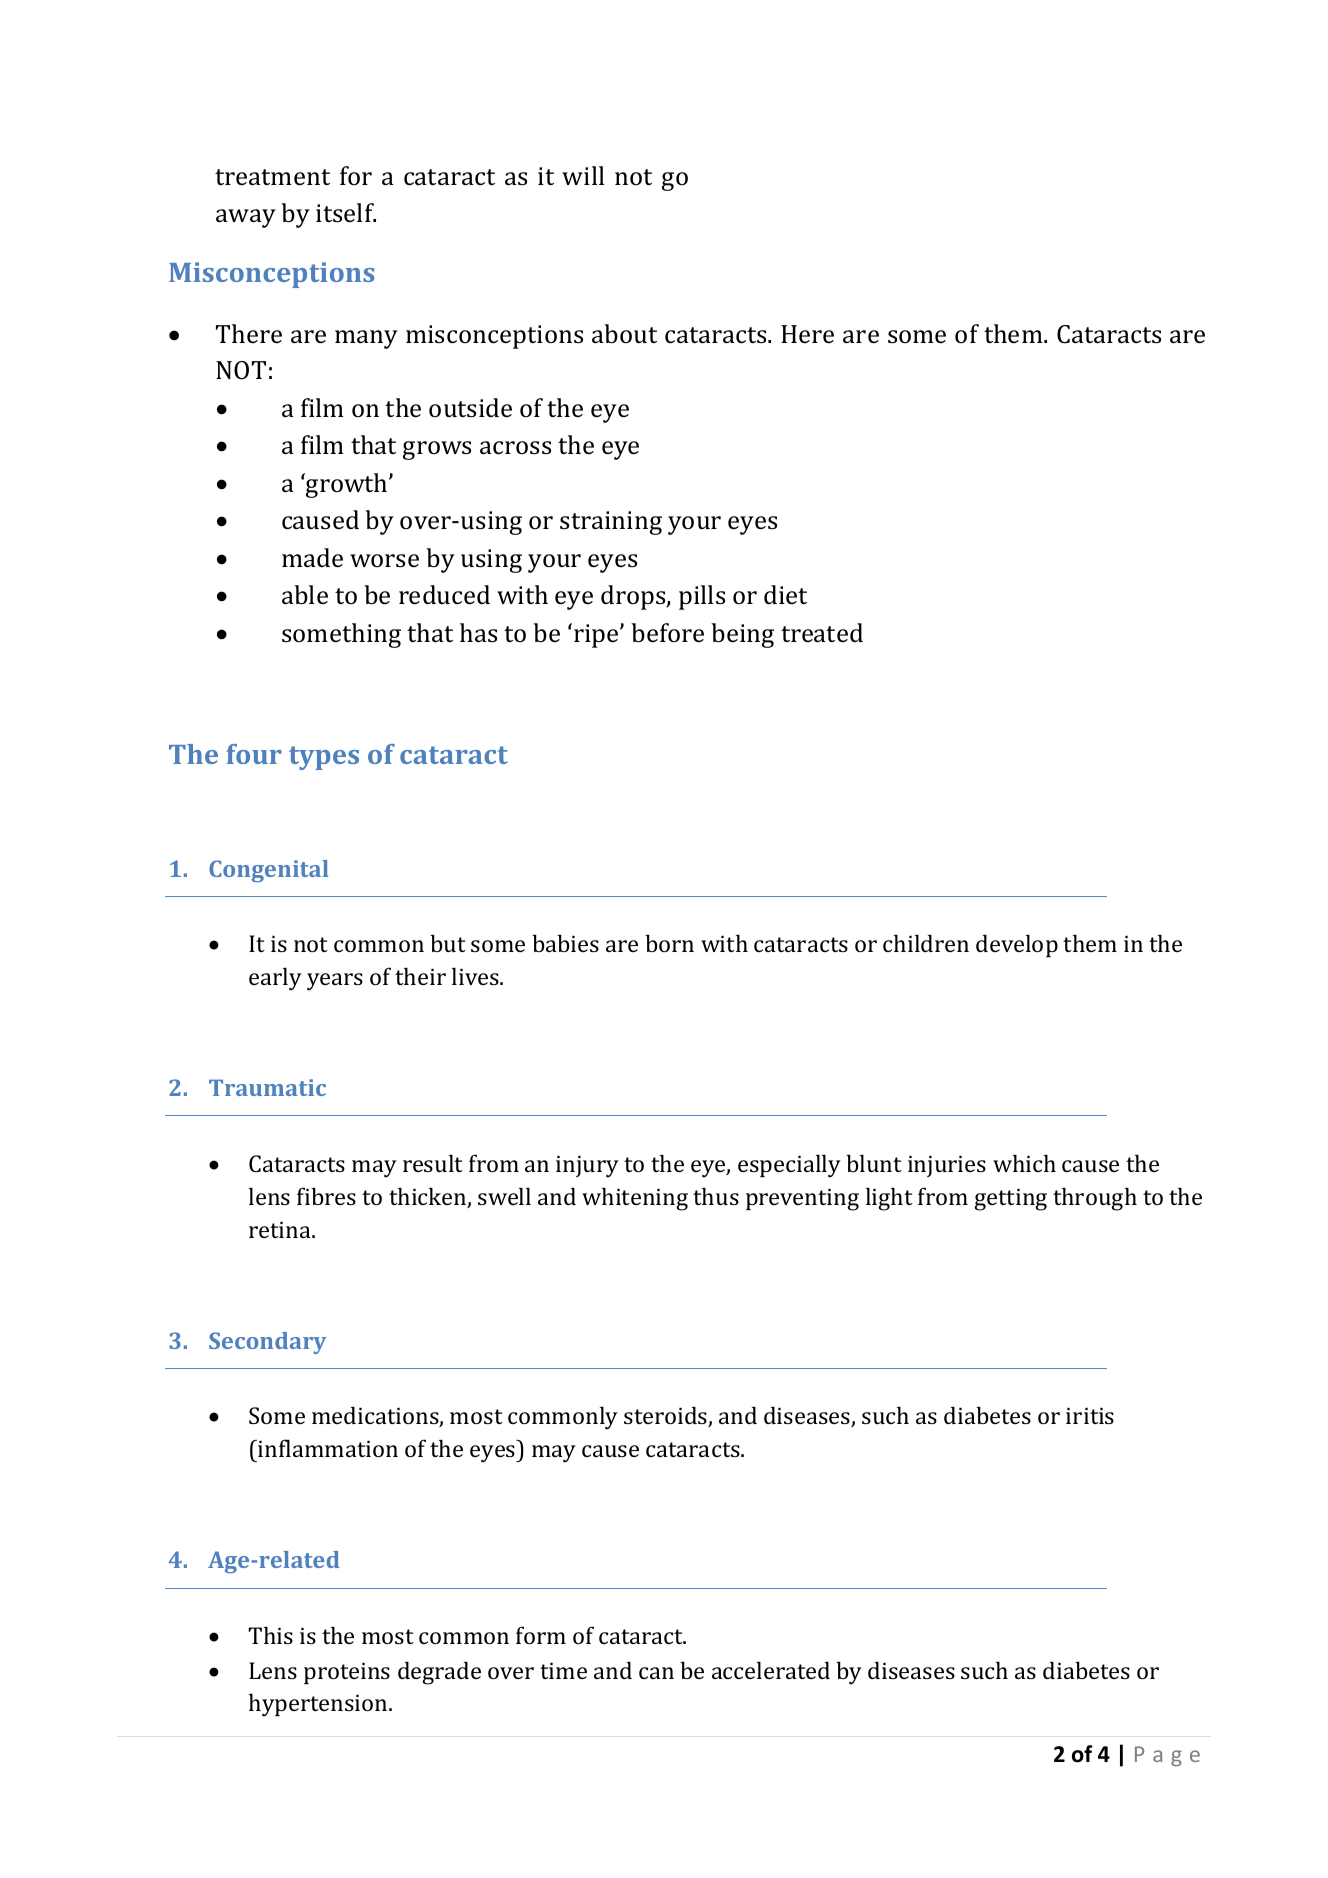 Image resolution: width=1328 pixels, height=1878 pixels. I want to click on worse, so click(384, 561).
